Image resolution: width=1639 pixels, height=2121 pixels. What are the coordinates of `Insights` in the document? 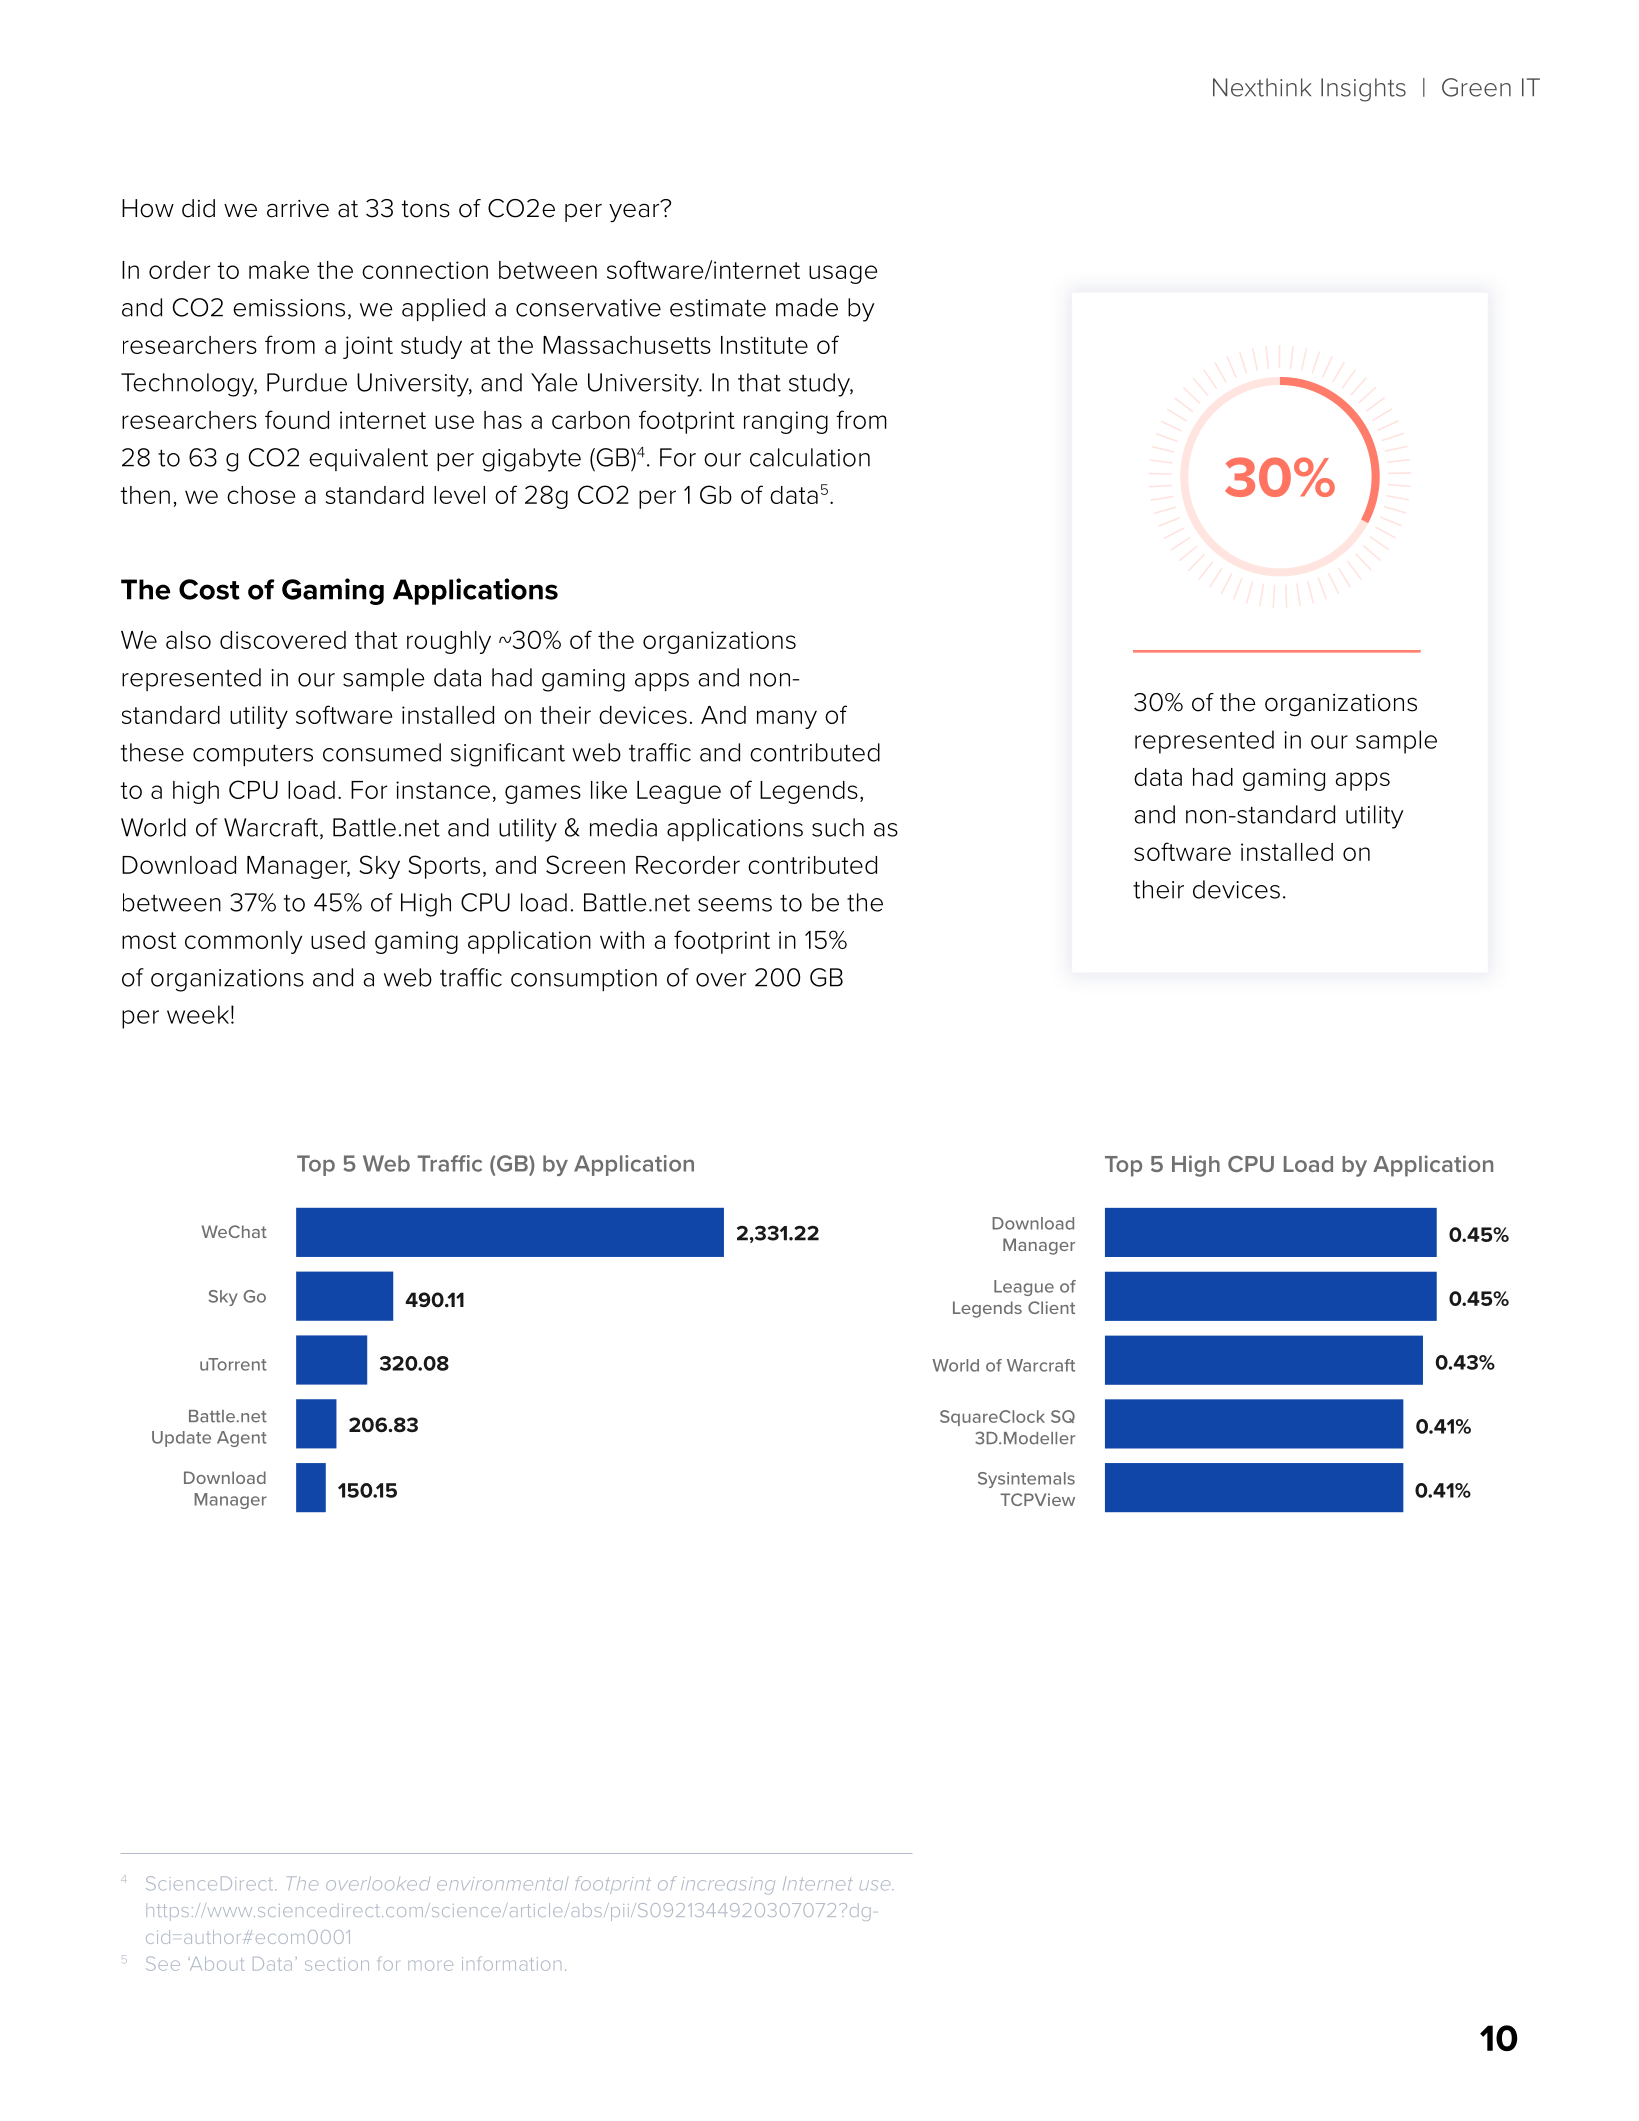 It's located at (1363, 90).
